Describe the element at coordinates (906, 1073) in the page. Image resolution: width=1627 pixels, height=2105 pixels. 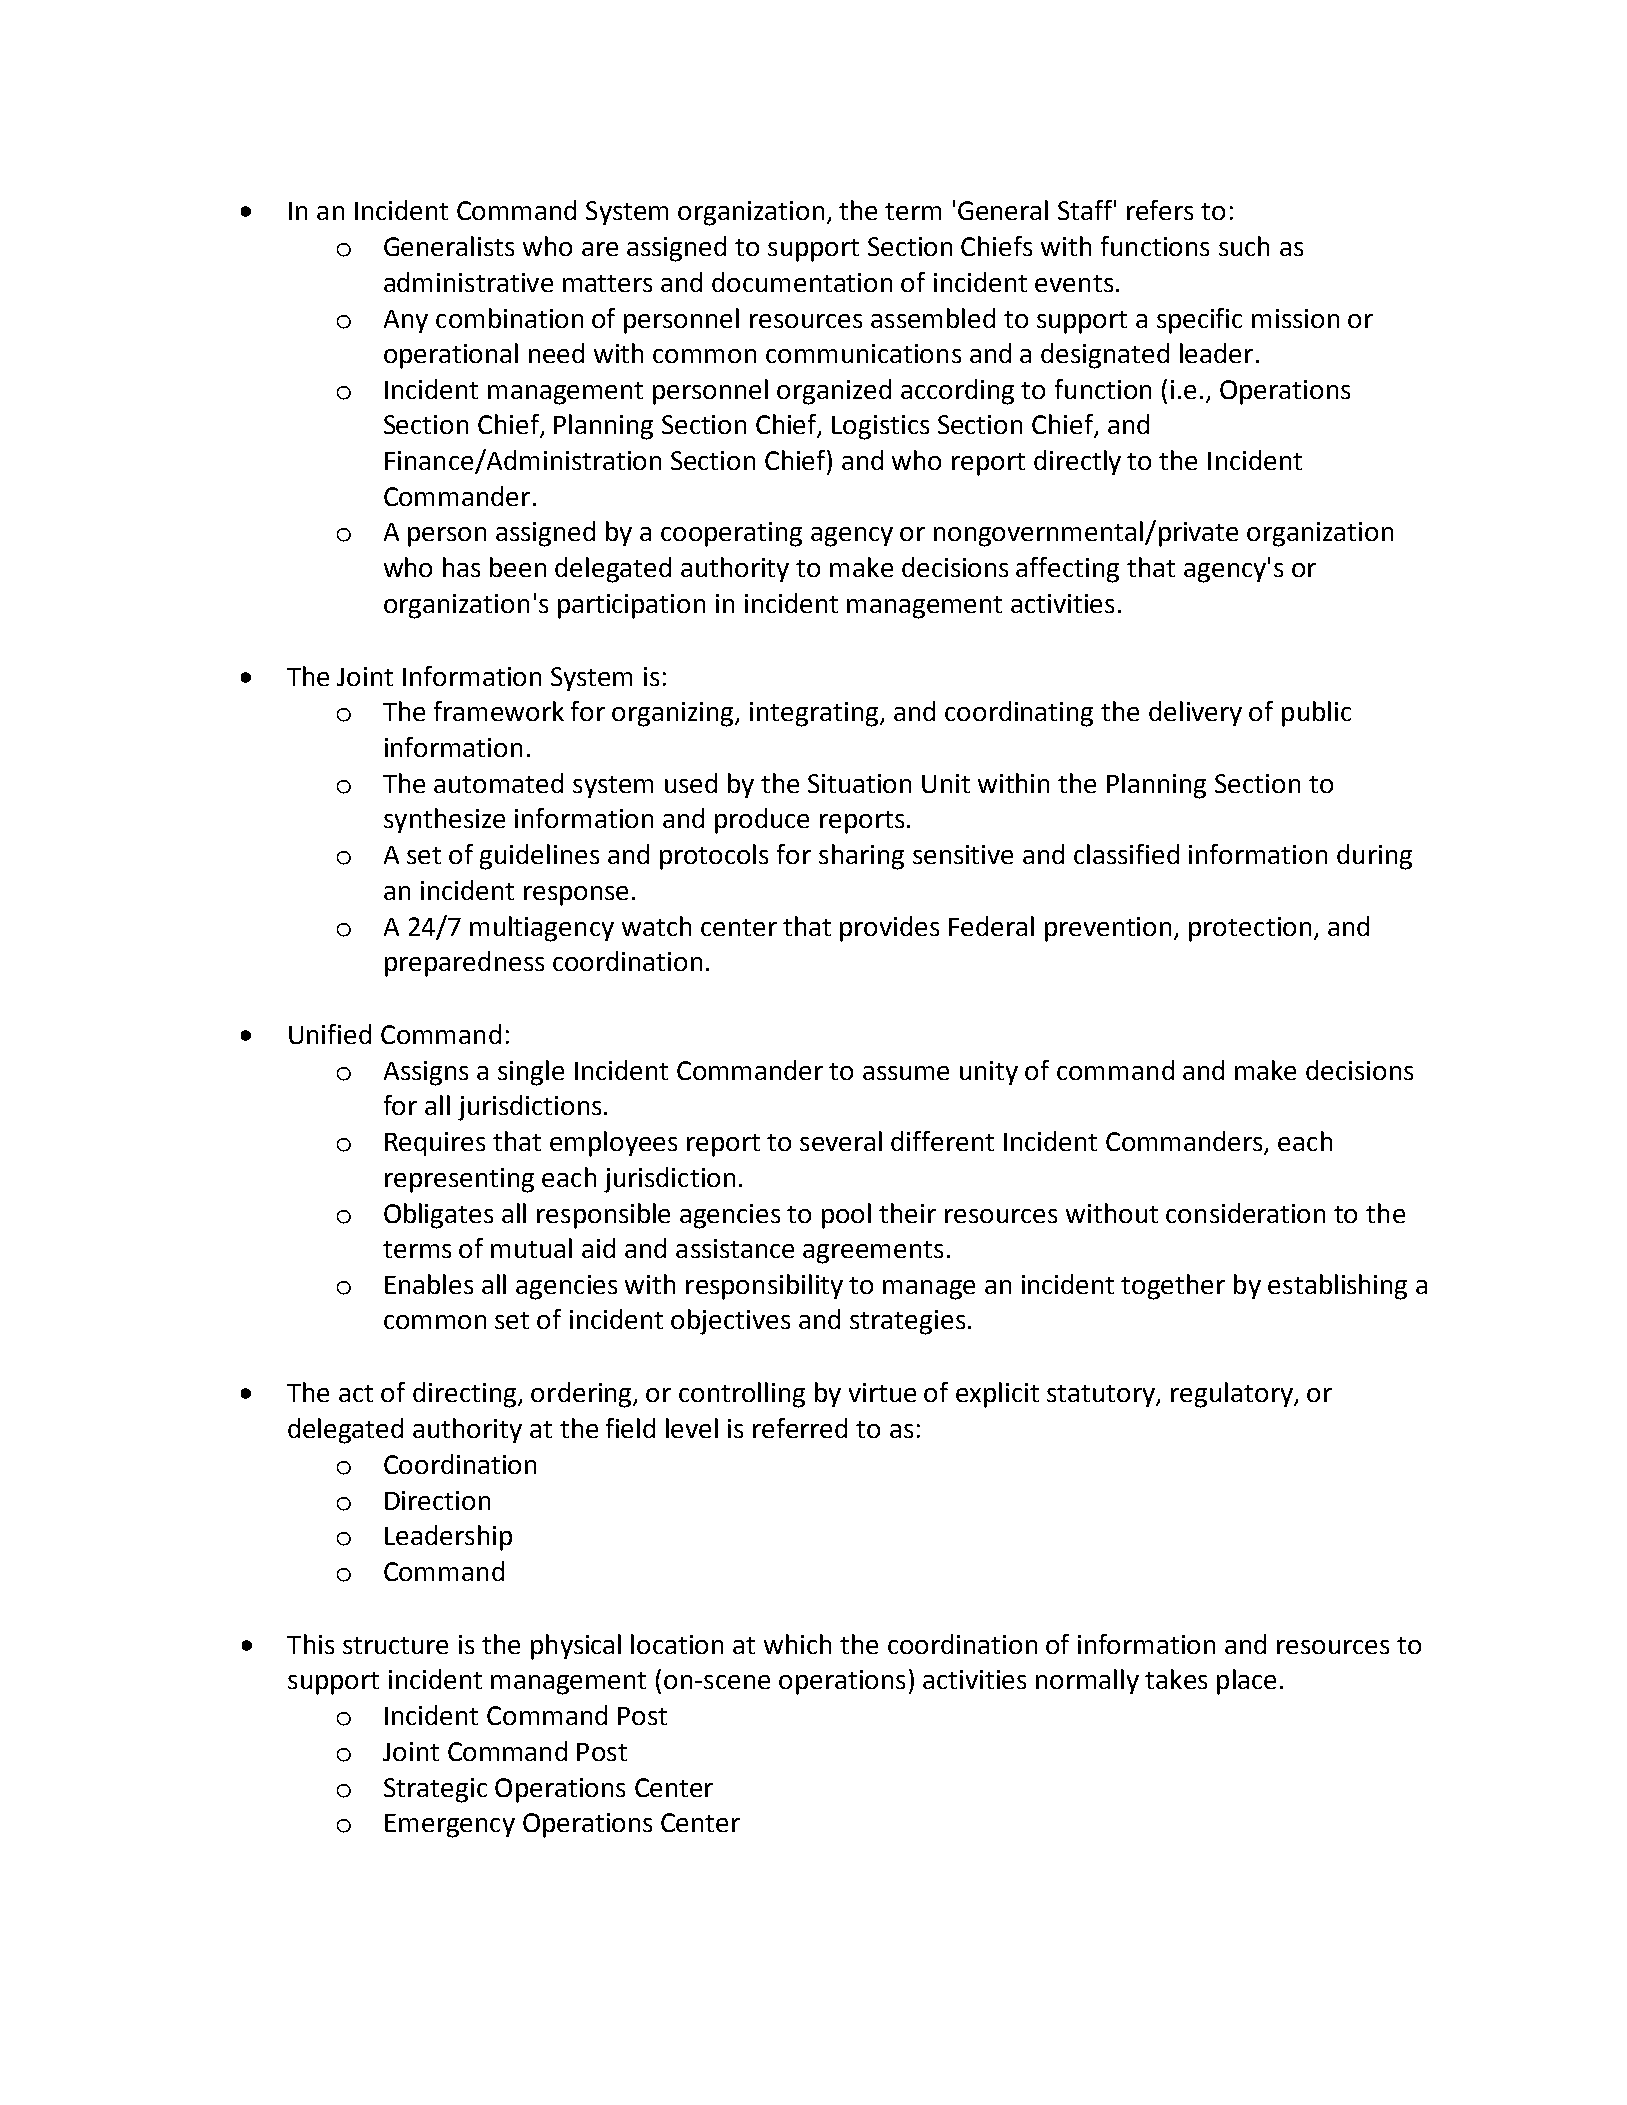
I see `assume` at that location.
